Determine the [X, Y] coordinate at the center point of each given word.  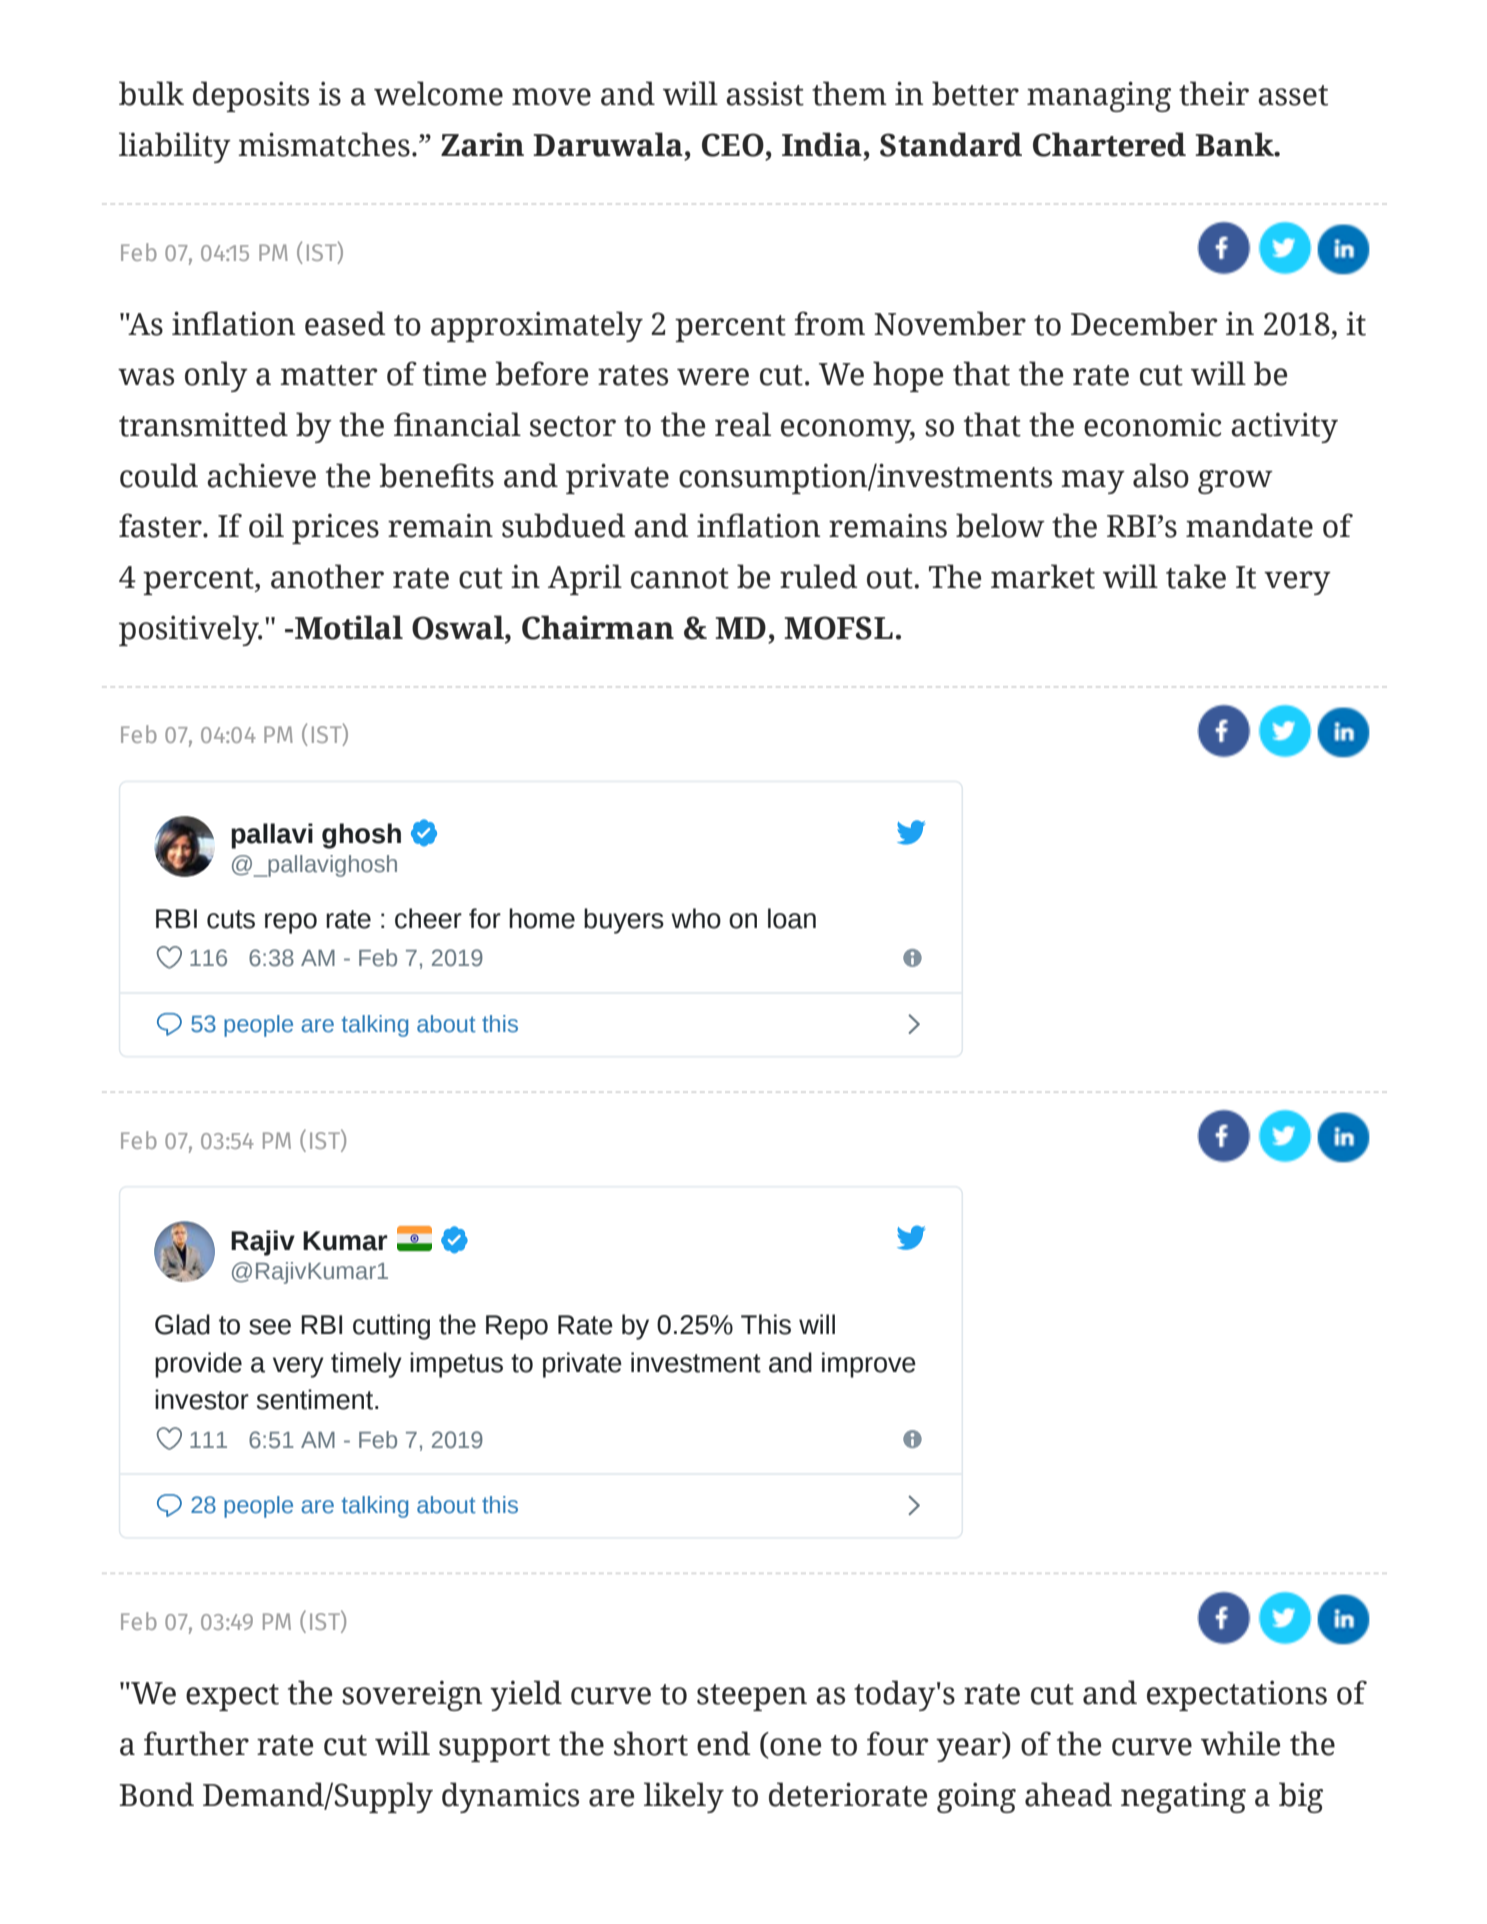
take [1196, 576]
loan [792, 918]
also [1161, 475]
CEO [733, 145]
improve [869, 1365]
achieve [261, 475]
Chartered [1109, 144]
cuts [231, 919]
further [196, 1743]
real [743, 424]
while [1240, 1743]
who [696, 918]
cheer [428, 918]
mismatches [324, 144]
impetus [456, 1365]
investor [202, 1399]
